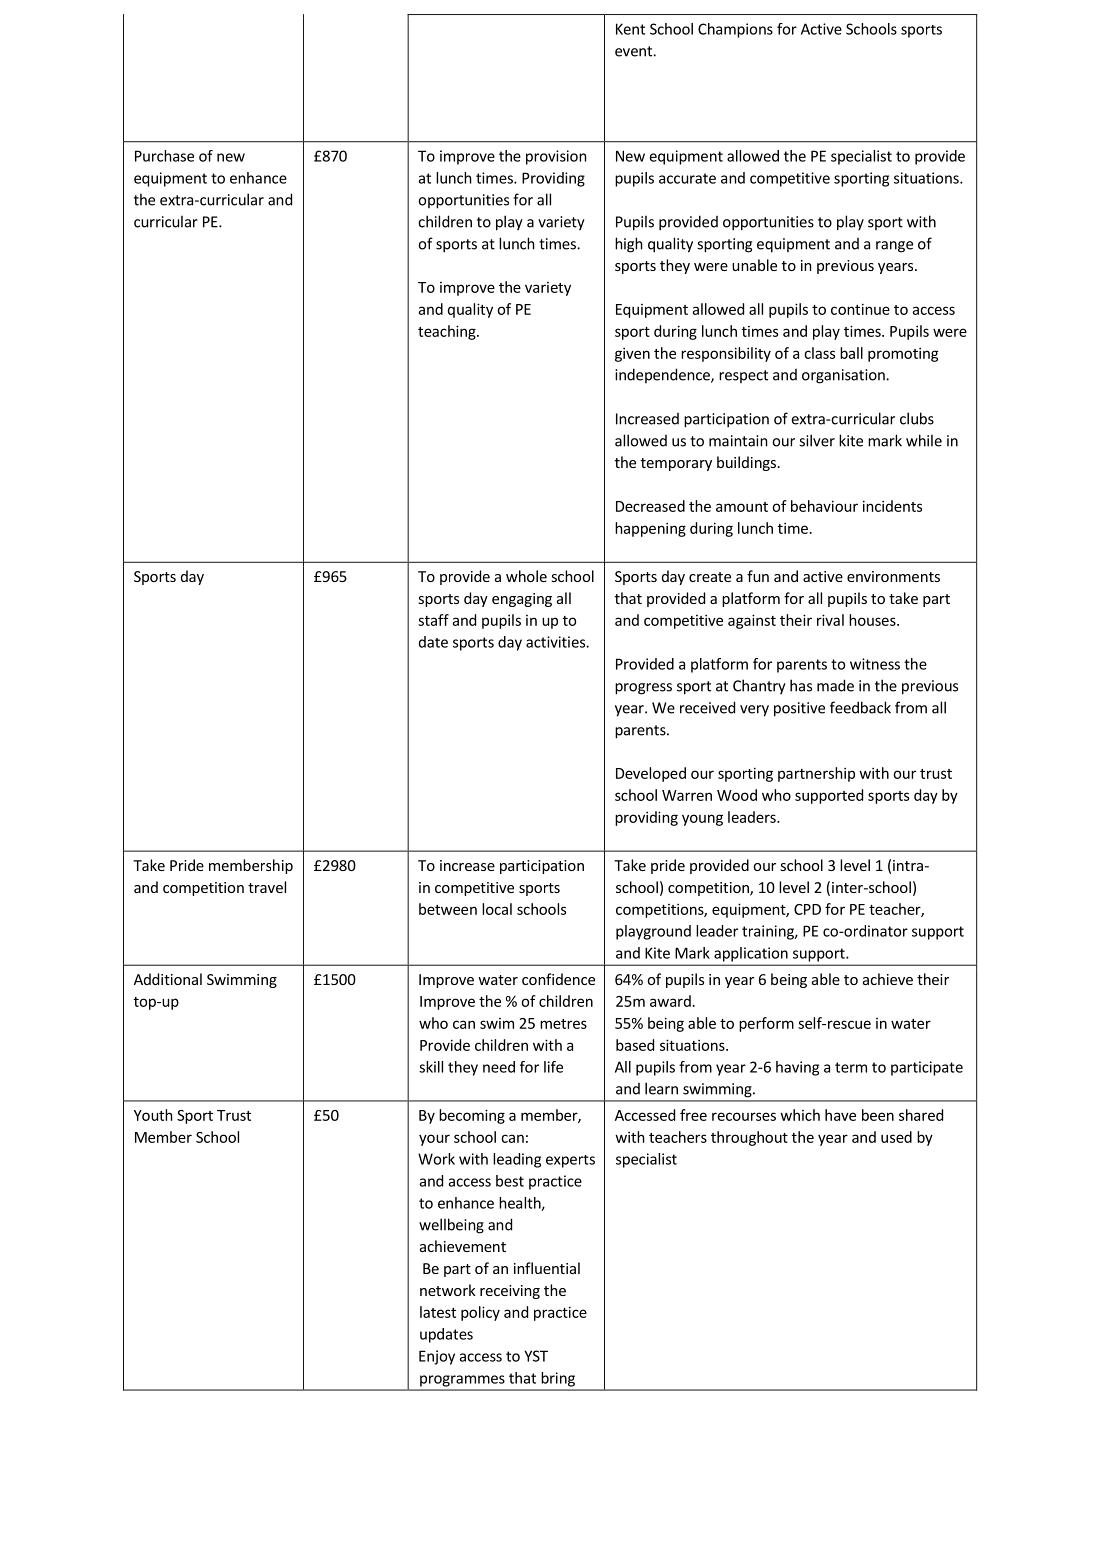 The height and width of the screenshot is (1554, 1099). What do you see at coordinates (735, 30) in the screenshot?
I see `Champions` at bounding box center [735, 30].
